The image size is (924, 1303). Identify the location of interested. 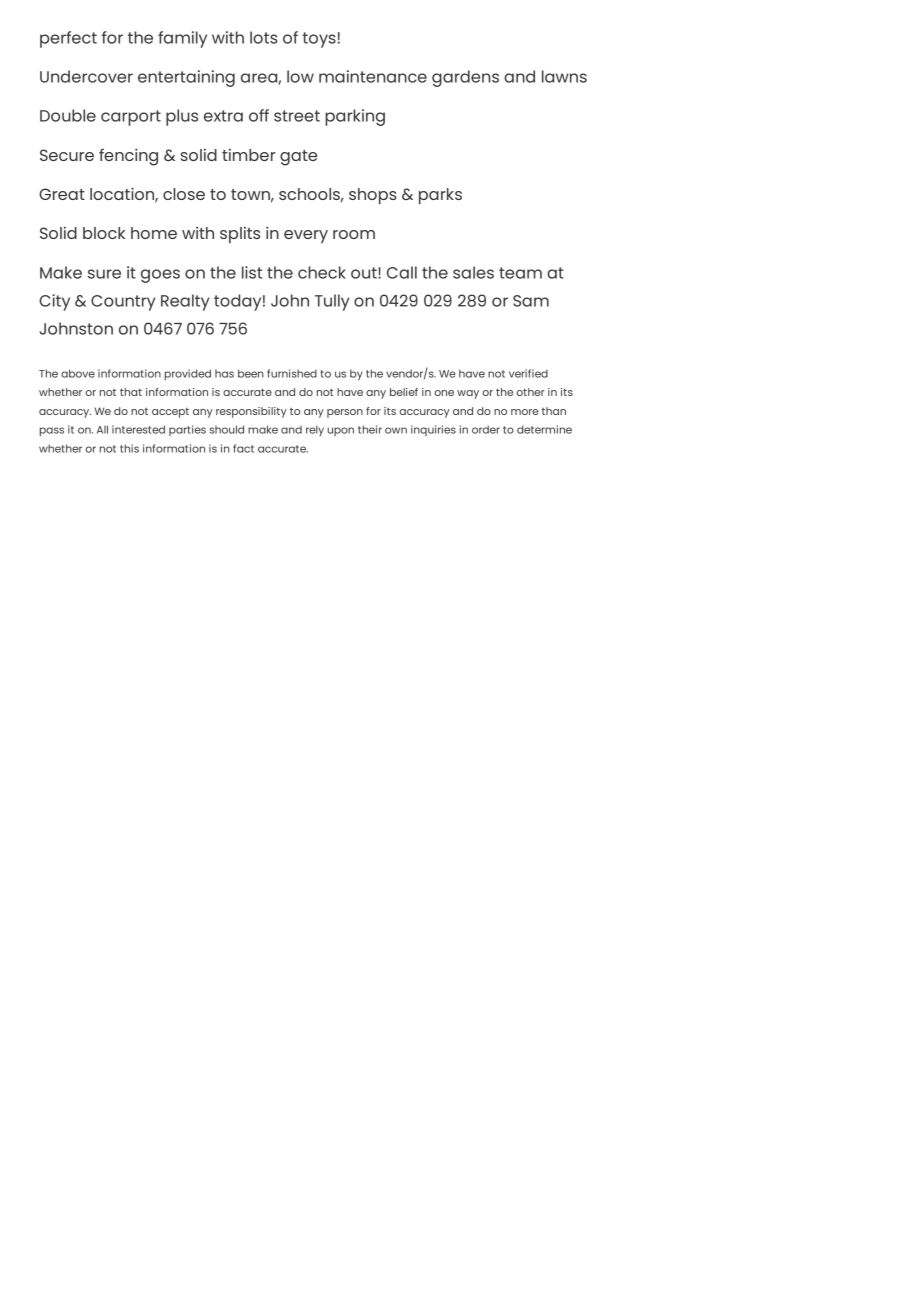
(138, 429).
